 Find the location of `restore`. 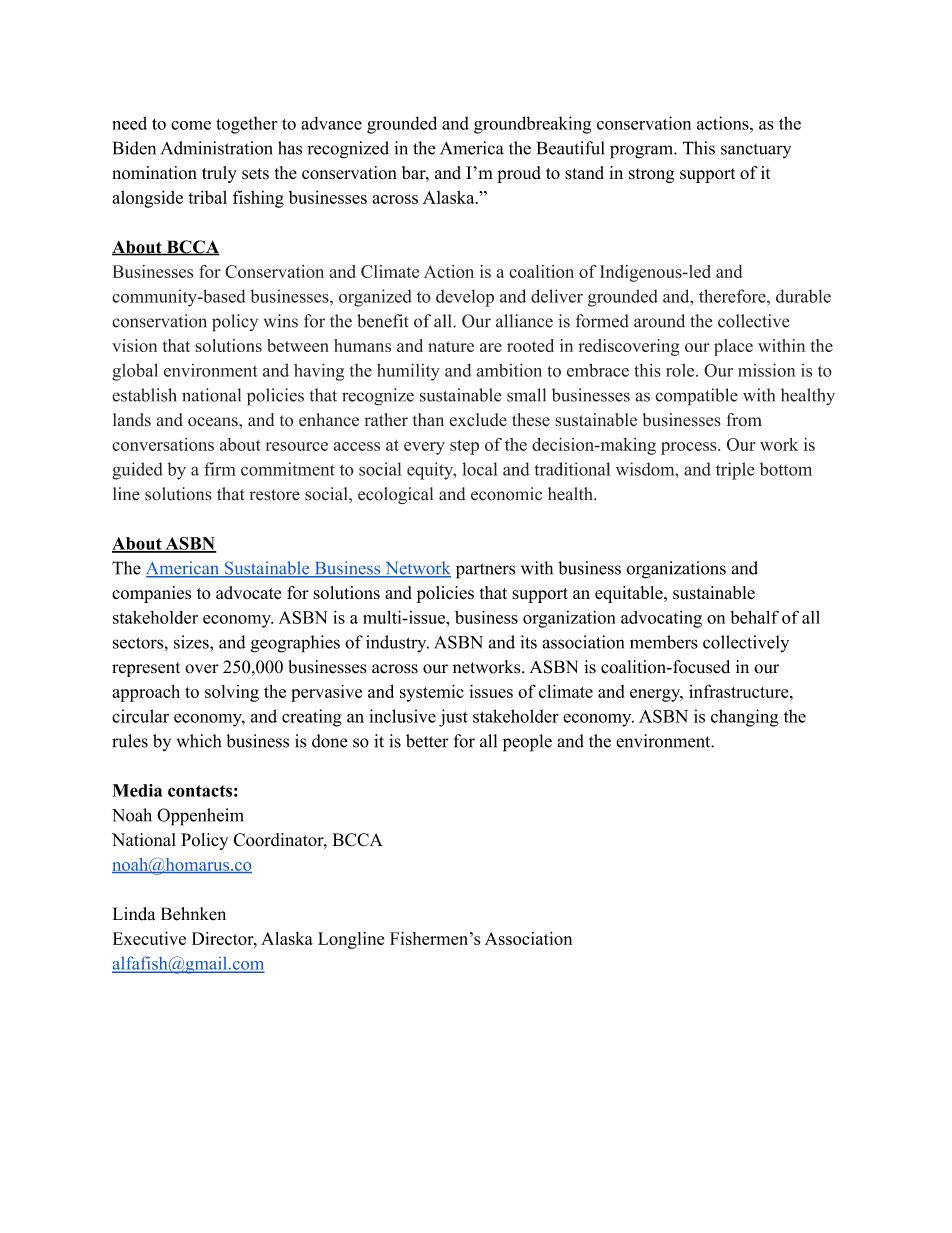

restore is located at coordinates (275, 495).
